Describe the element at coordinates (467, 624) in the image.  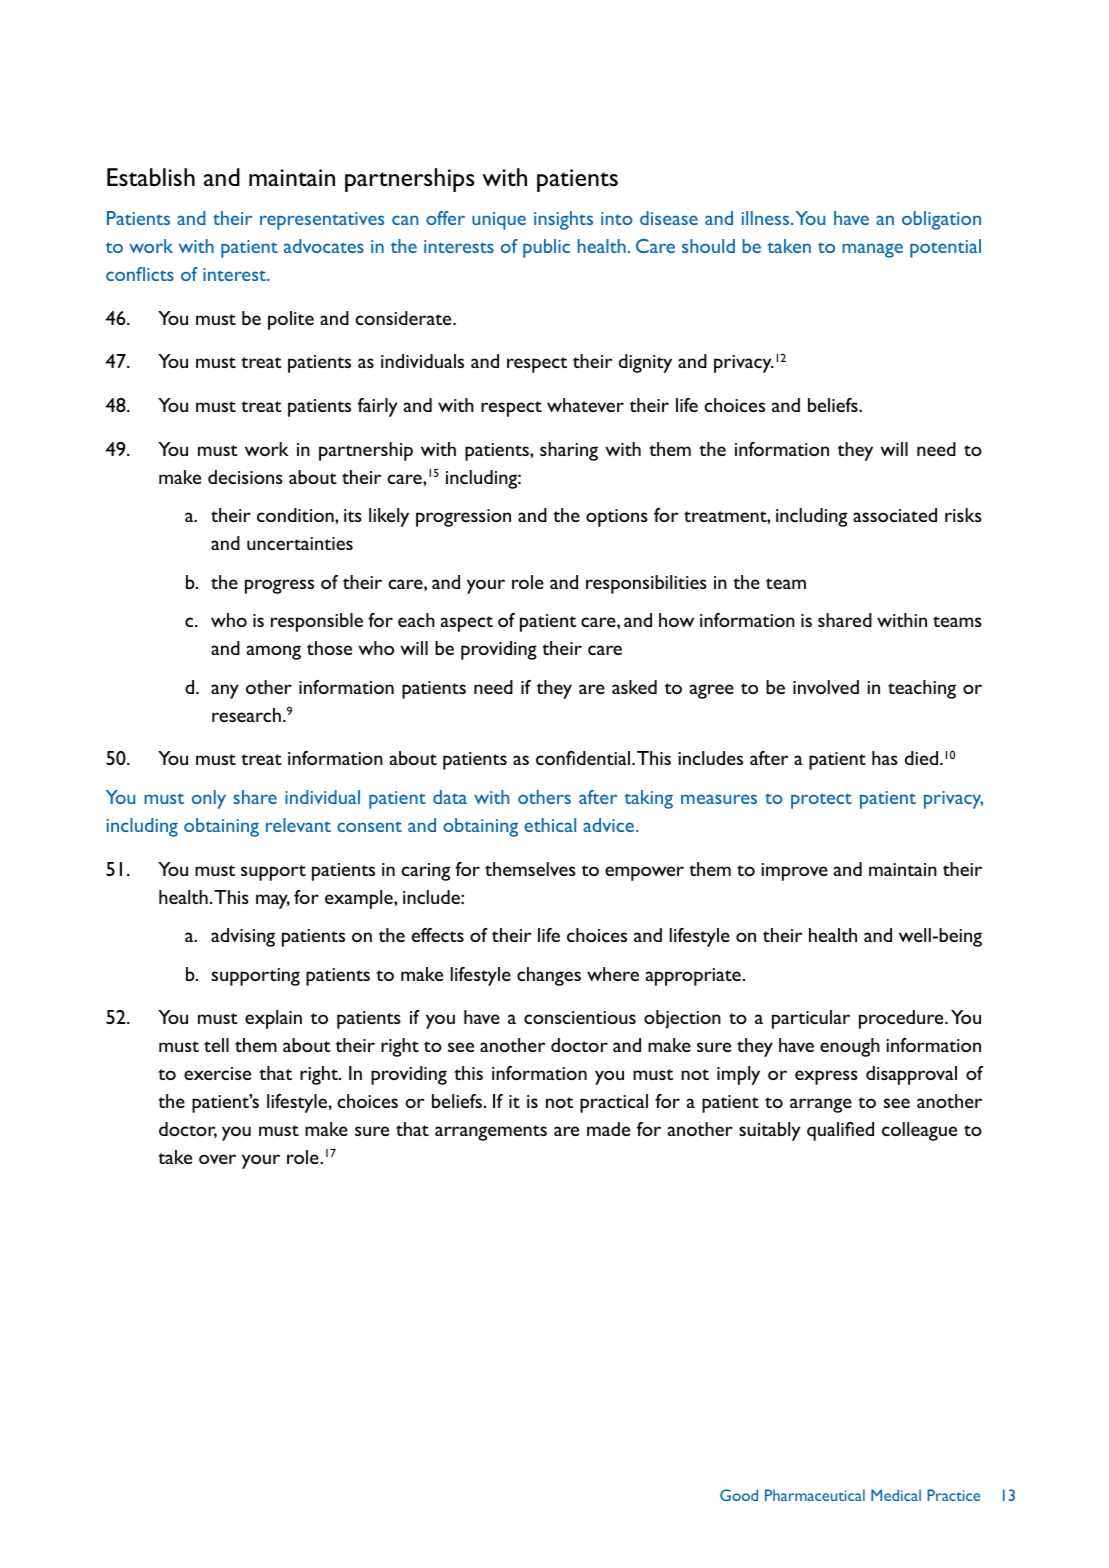
I see `aspect` at that location.
